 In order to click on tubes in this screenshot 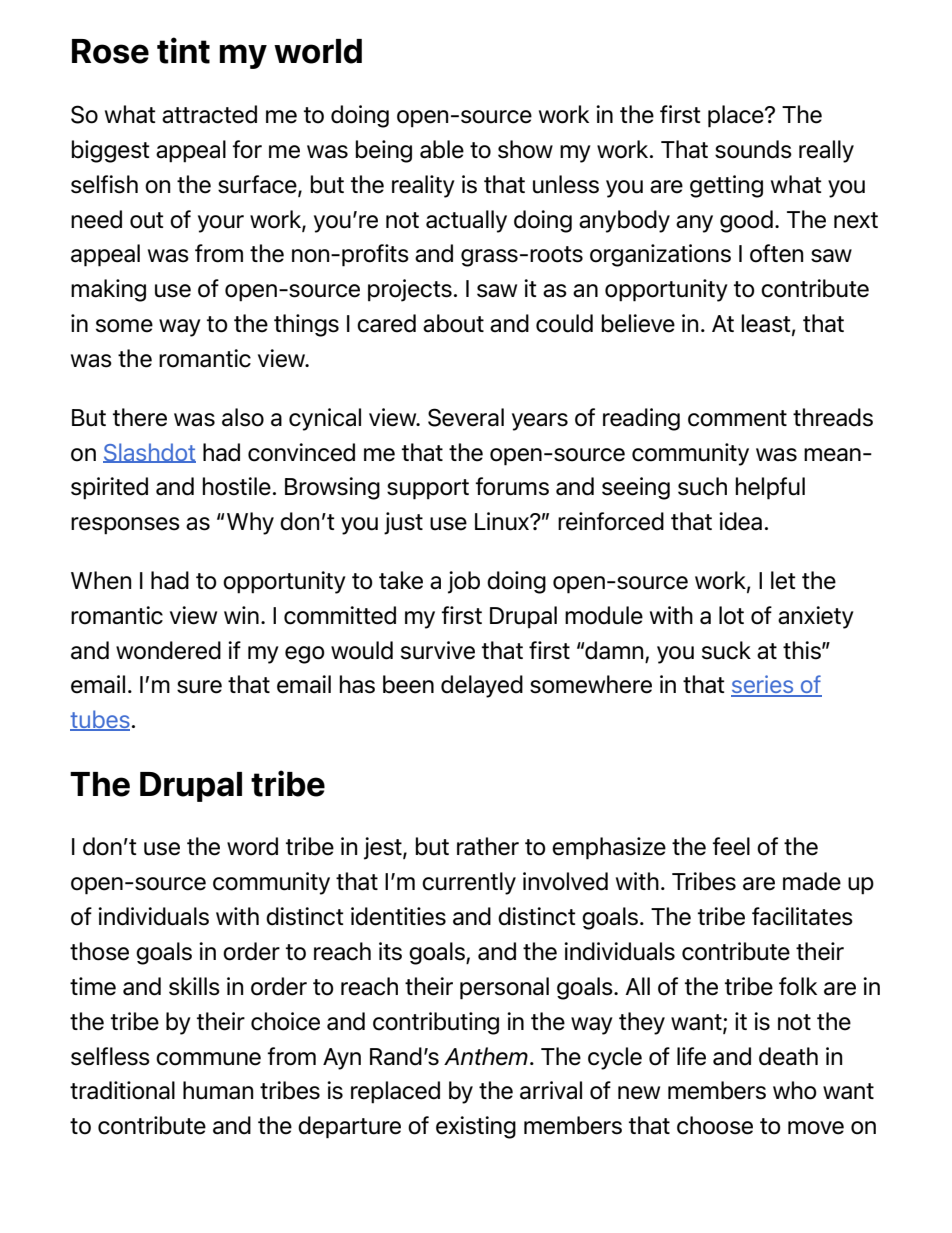, I will do `click(100, 720)`.
